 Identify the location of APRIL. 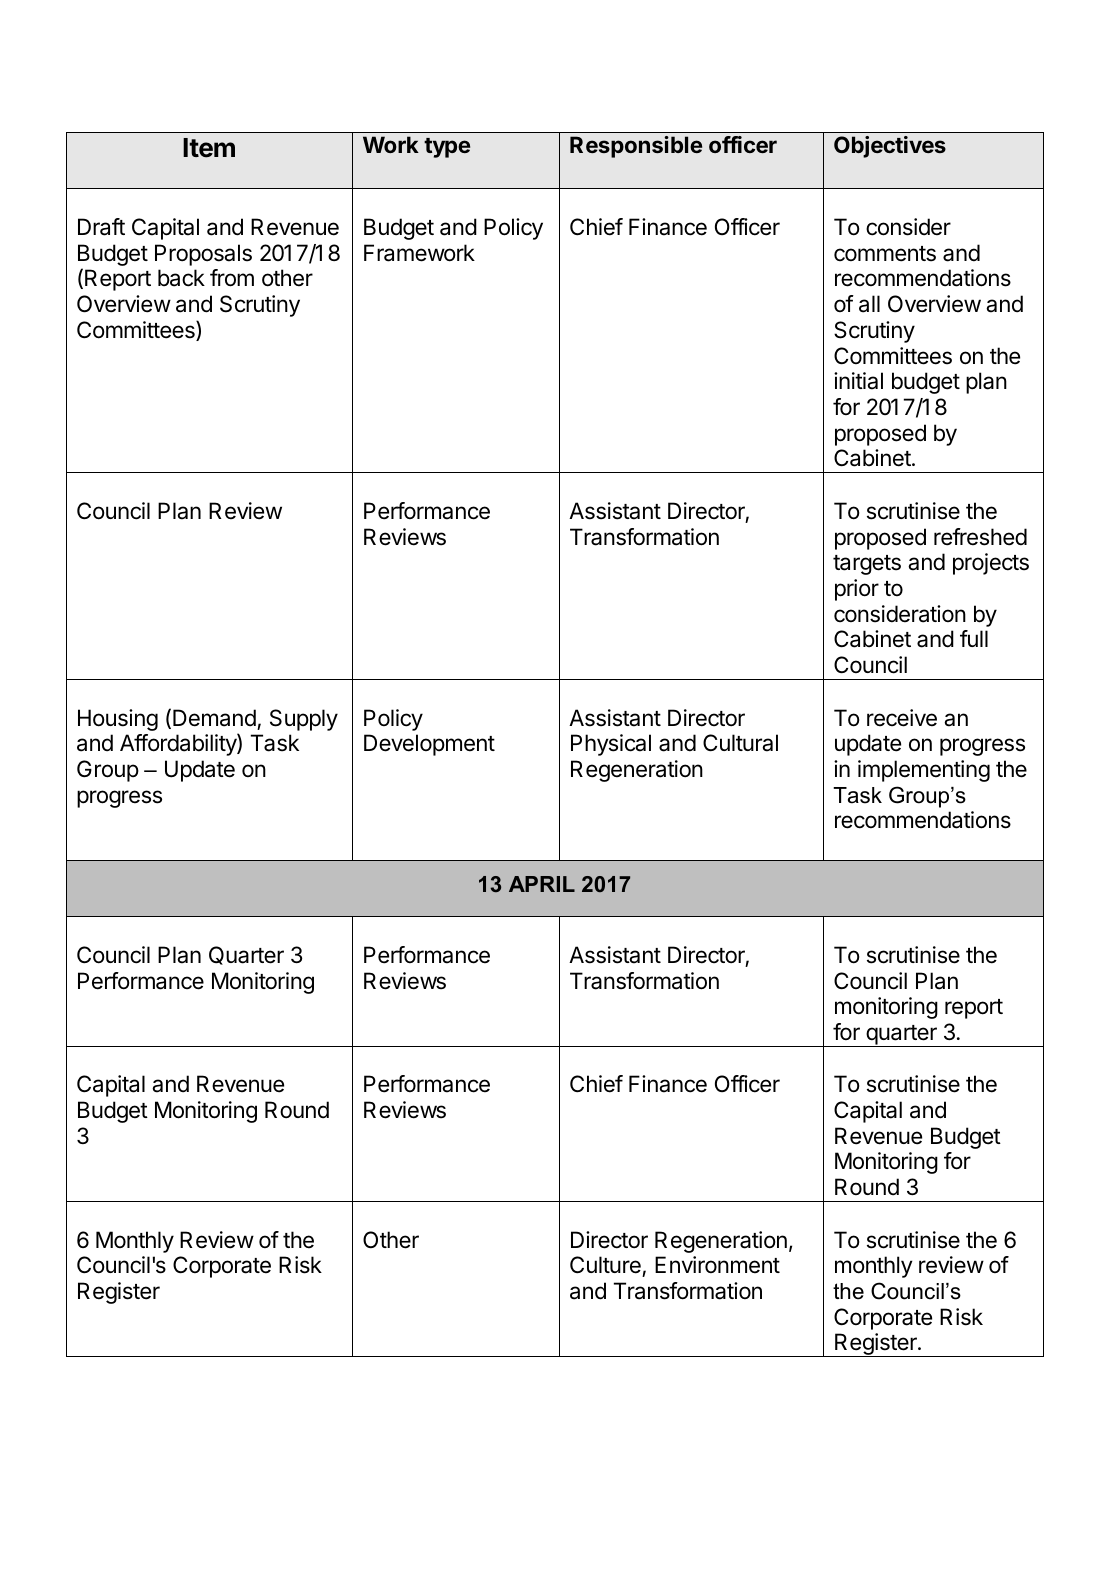
(542, 884).
